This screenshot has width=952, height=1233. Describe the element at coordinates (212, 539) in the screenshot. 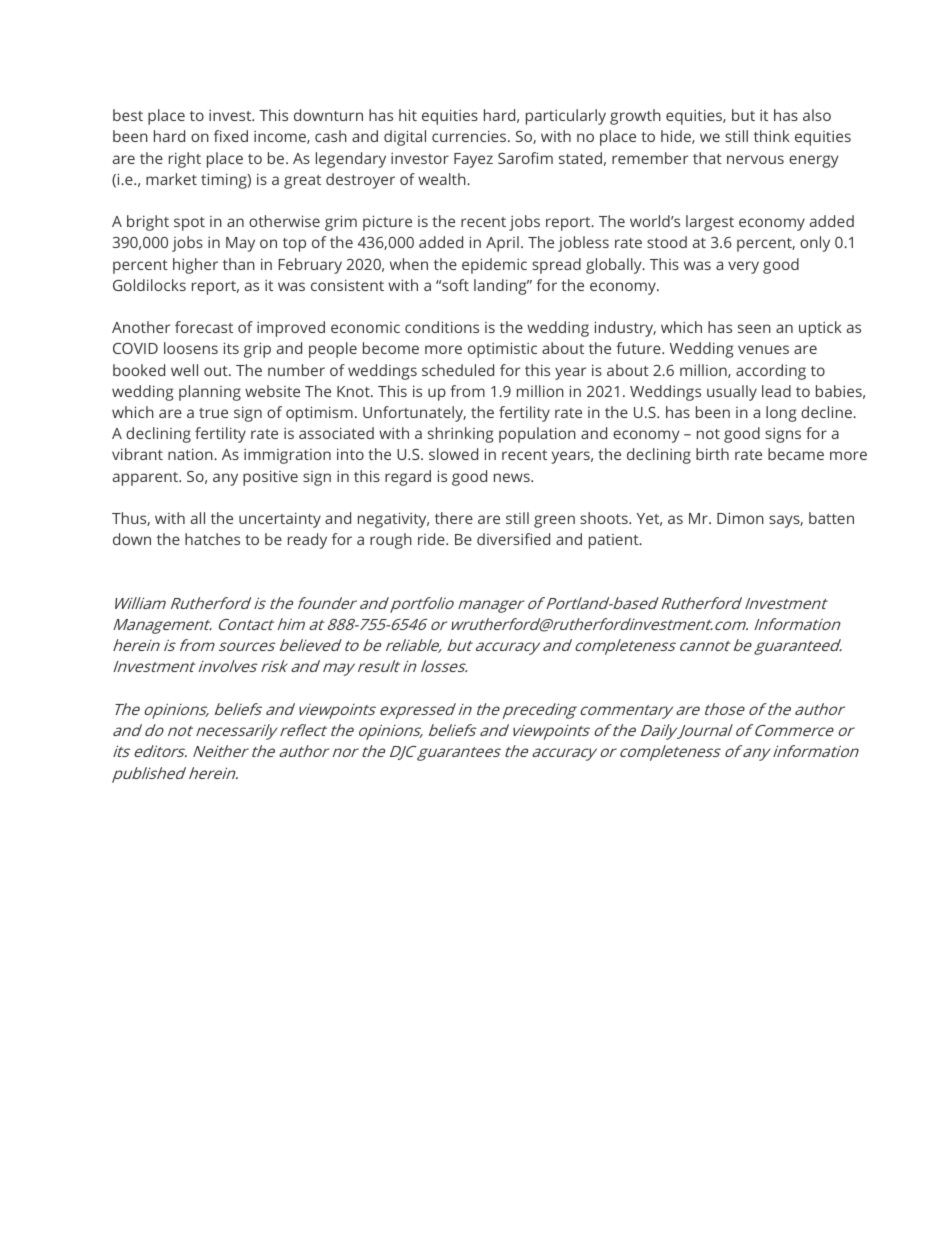

I see `hatches` at that location.
